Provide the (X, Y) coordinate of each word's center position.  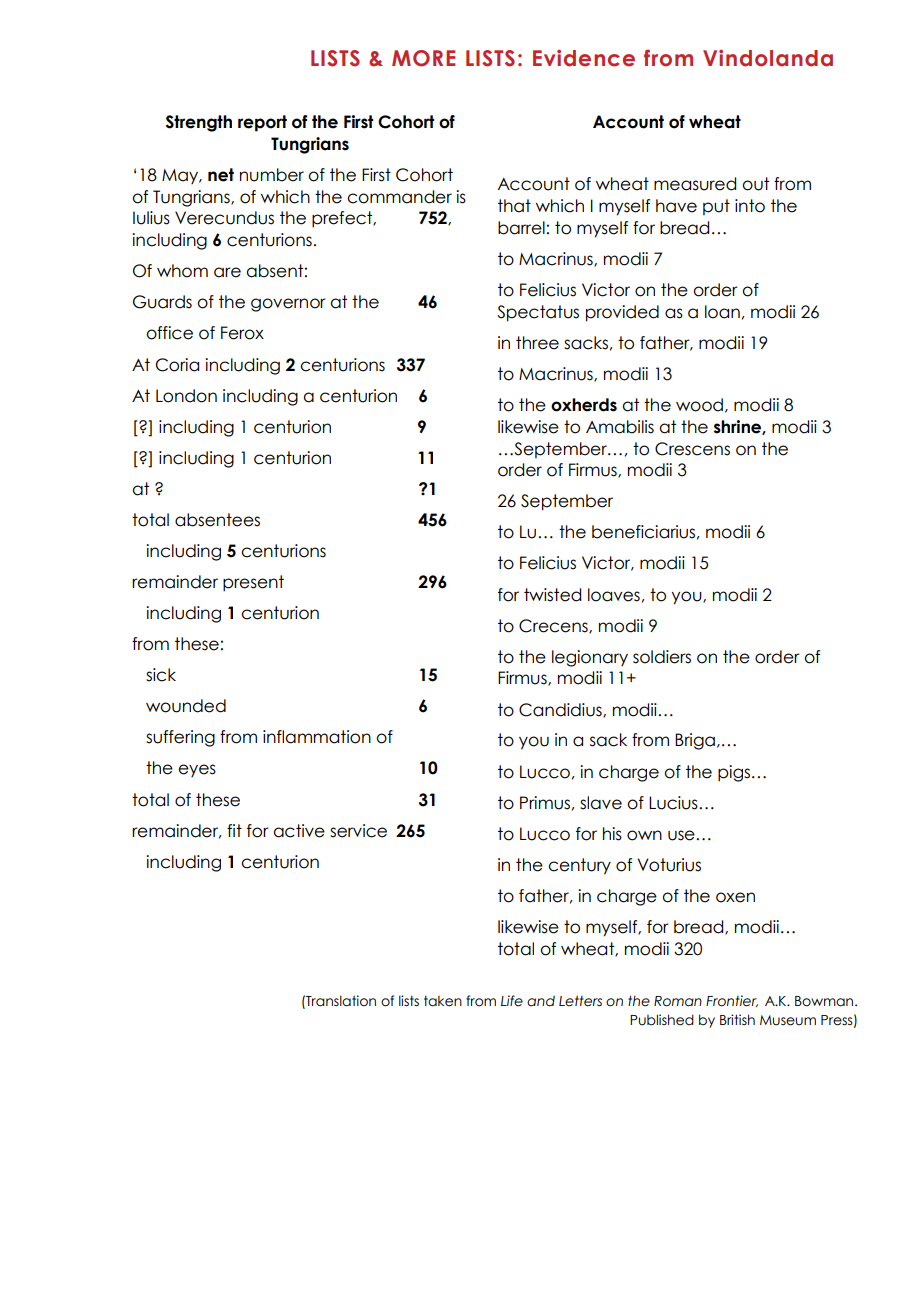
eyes (197, 770)
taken (443, 1001)
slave (601, 803)
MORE (423, 58)
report (262, 123)
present (253, 583)
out (755, 184)
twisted (552, 595)
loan (722, 312)
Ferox (242, 333)
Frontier (732, 1001)
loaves (614, 595)
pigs (734, 773)
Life (512, 1001)
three (537, 343)
